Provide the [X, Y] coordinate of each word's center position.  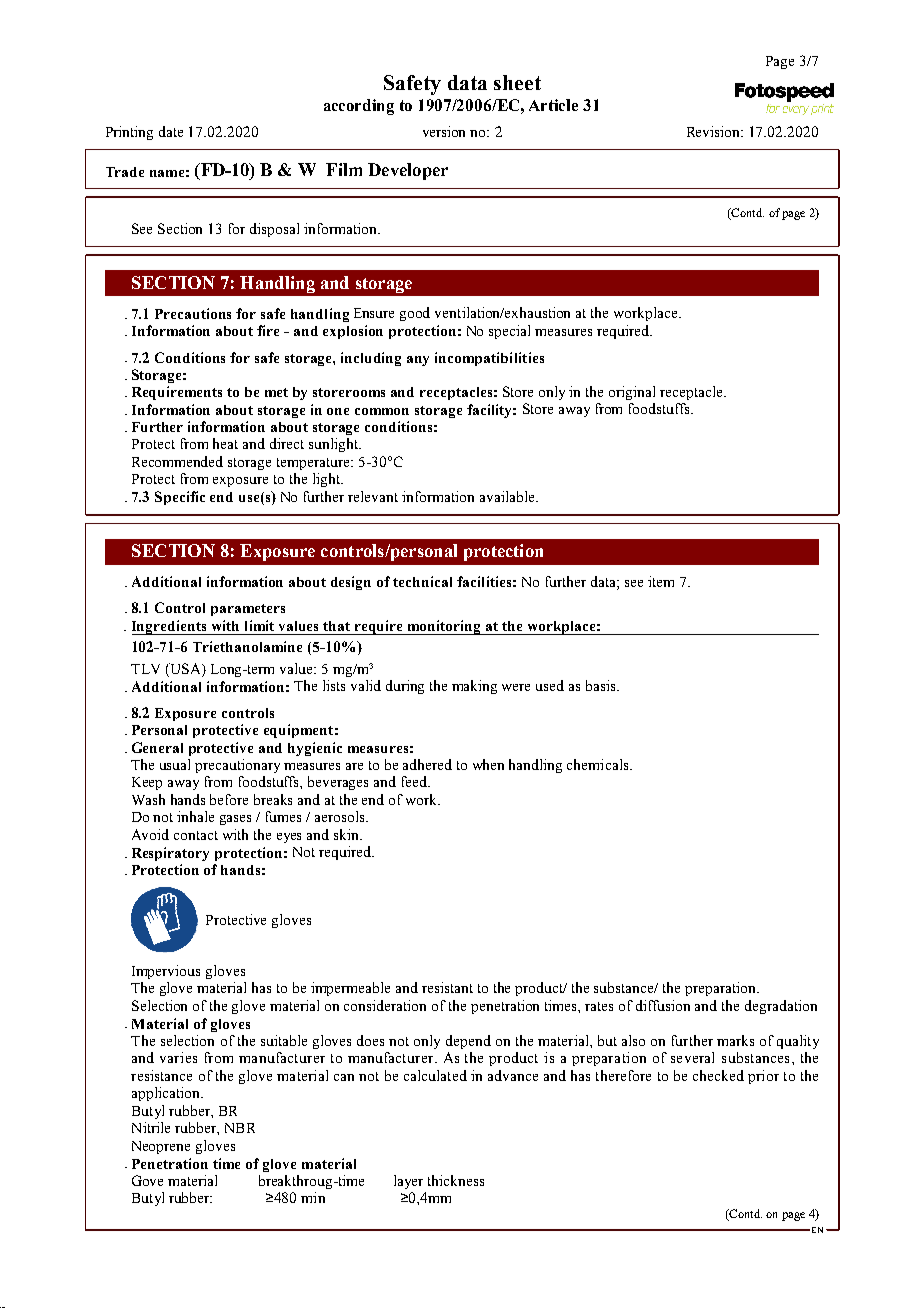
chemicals [599, 764]
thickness [456, 1180]
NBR [240, 1128]
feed [415, 781]
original [632, 393]
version [444, 131]
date [171, 131]
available [508, 496]
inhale [195, 816]
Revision [715, 131]
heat [225, 443]
